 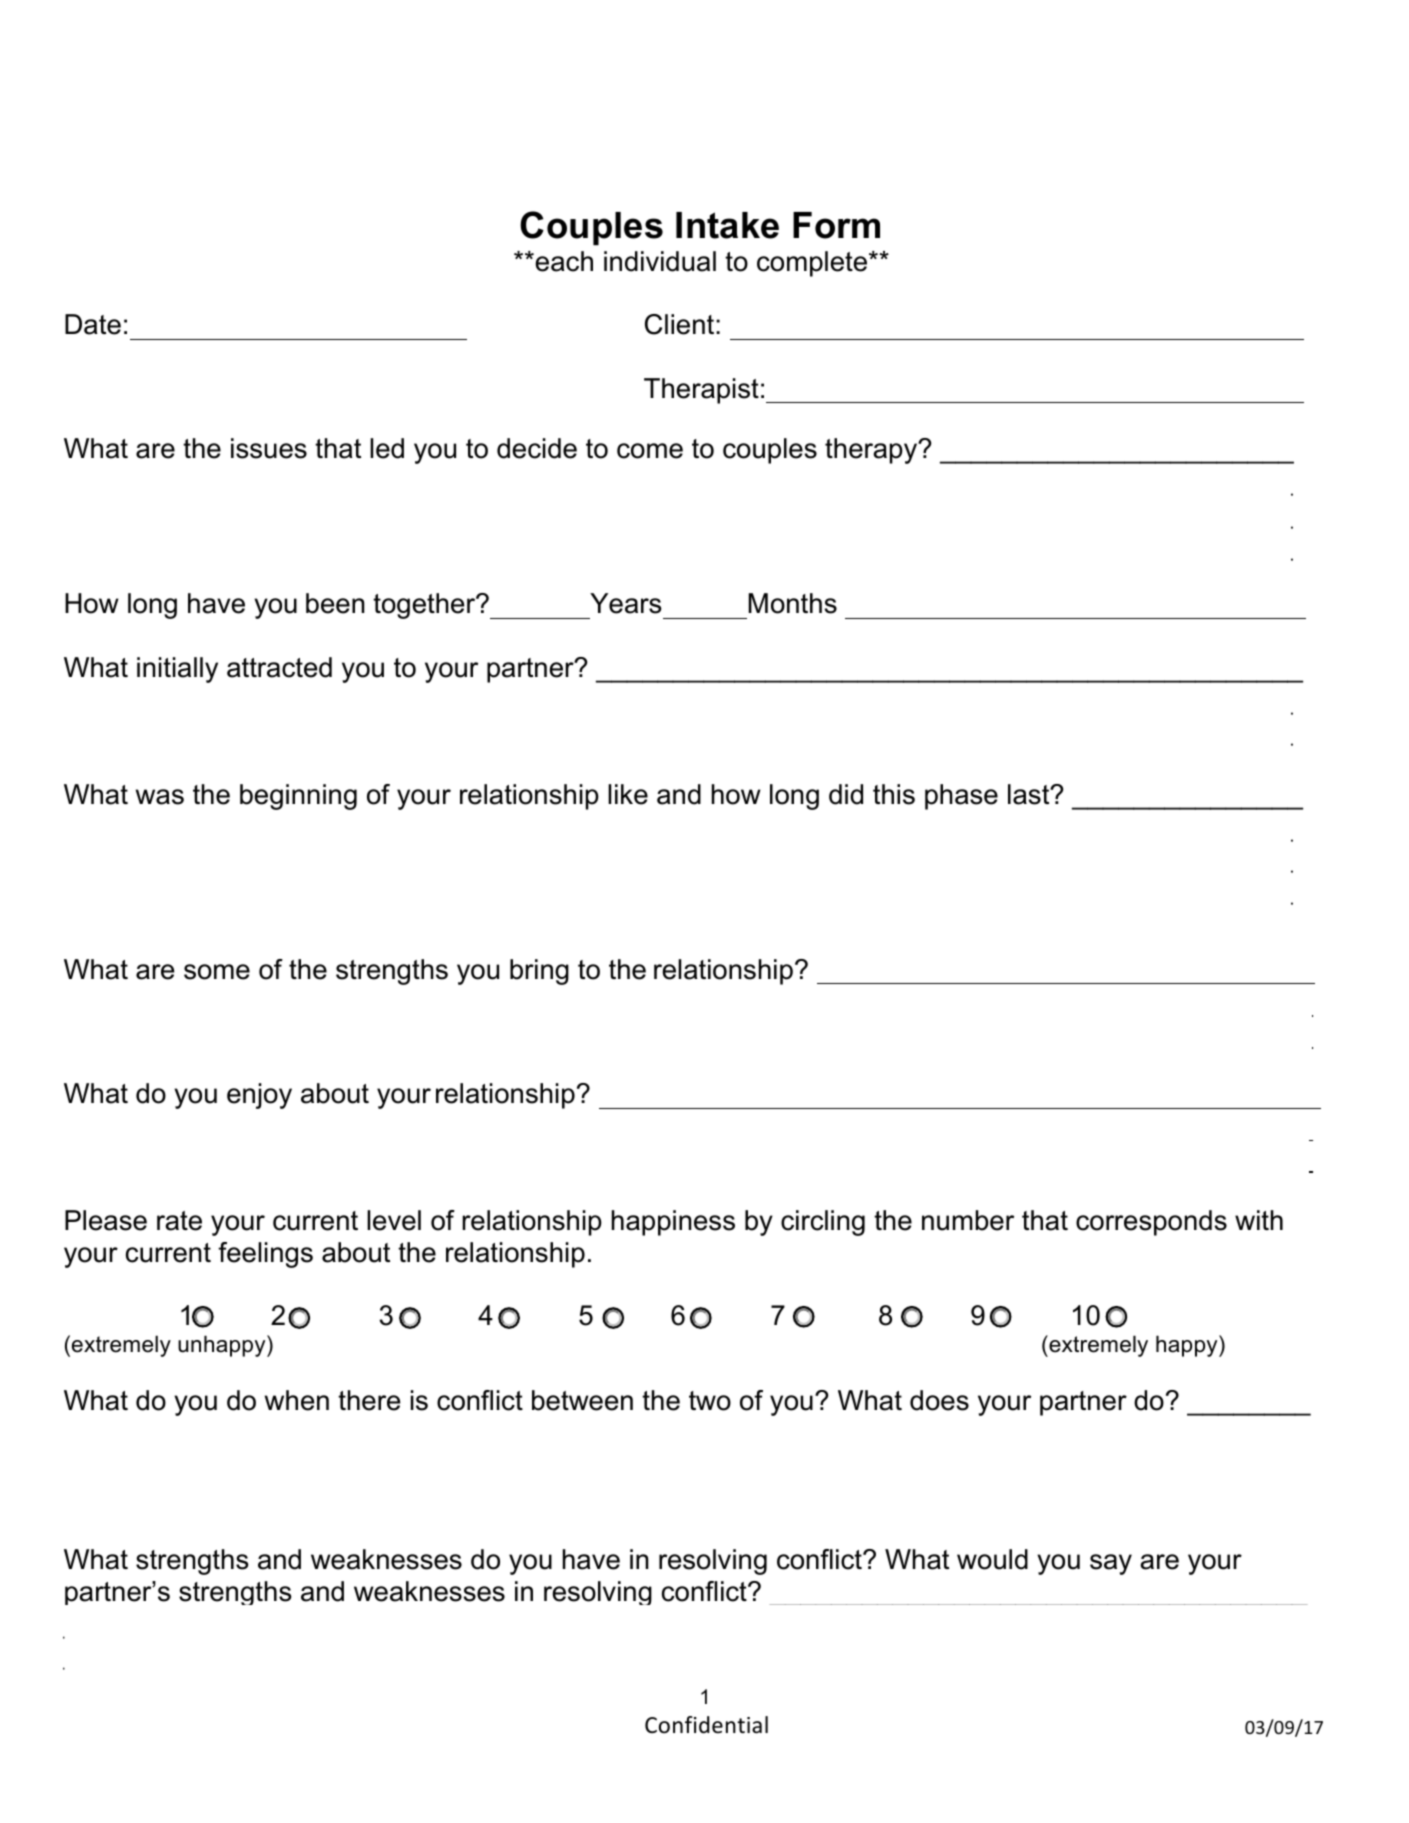 What do you see at coordinates (660, 261) in the page?
I see `individual` at bounding box center [660, 261].
